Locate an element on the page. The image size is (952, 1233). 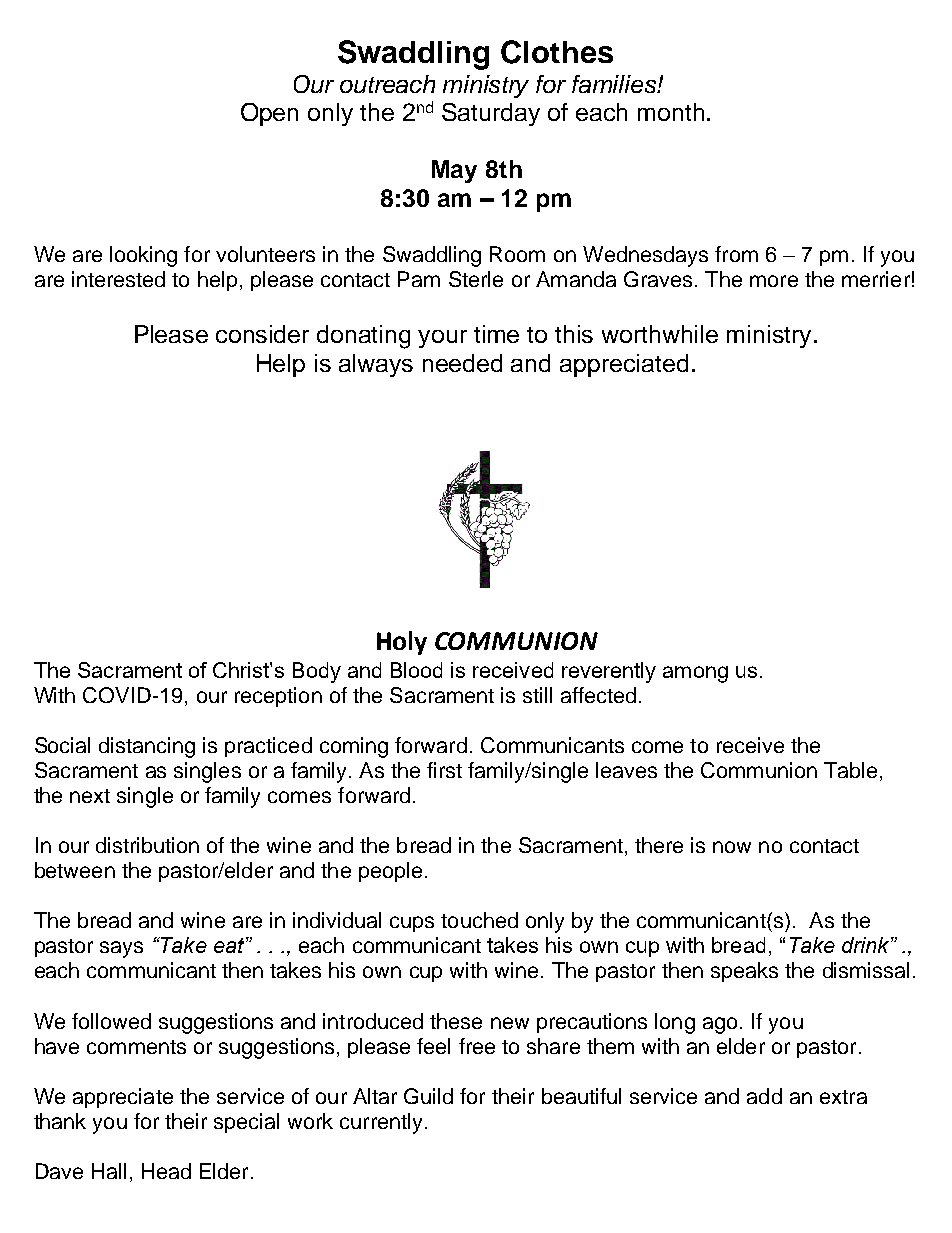
Holy is located at coordinates (402, 643).
